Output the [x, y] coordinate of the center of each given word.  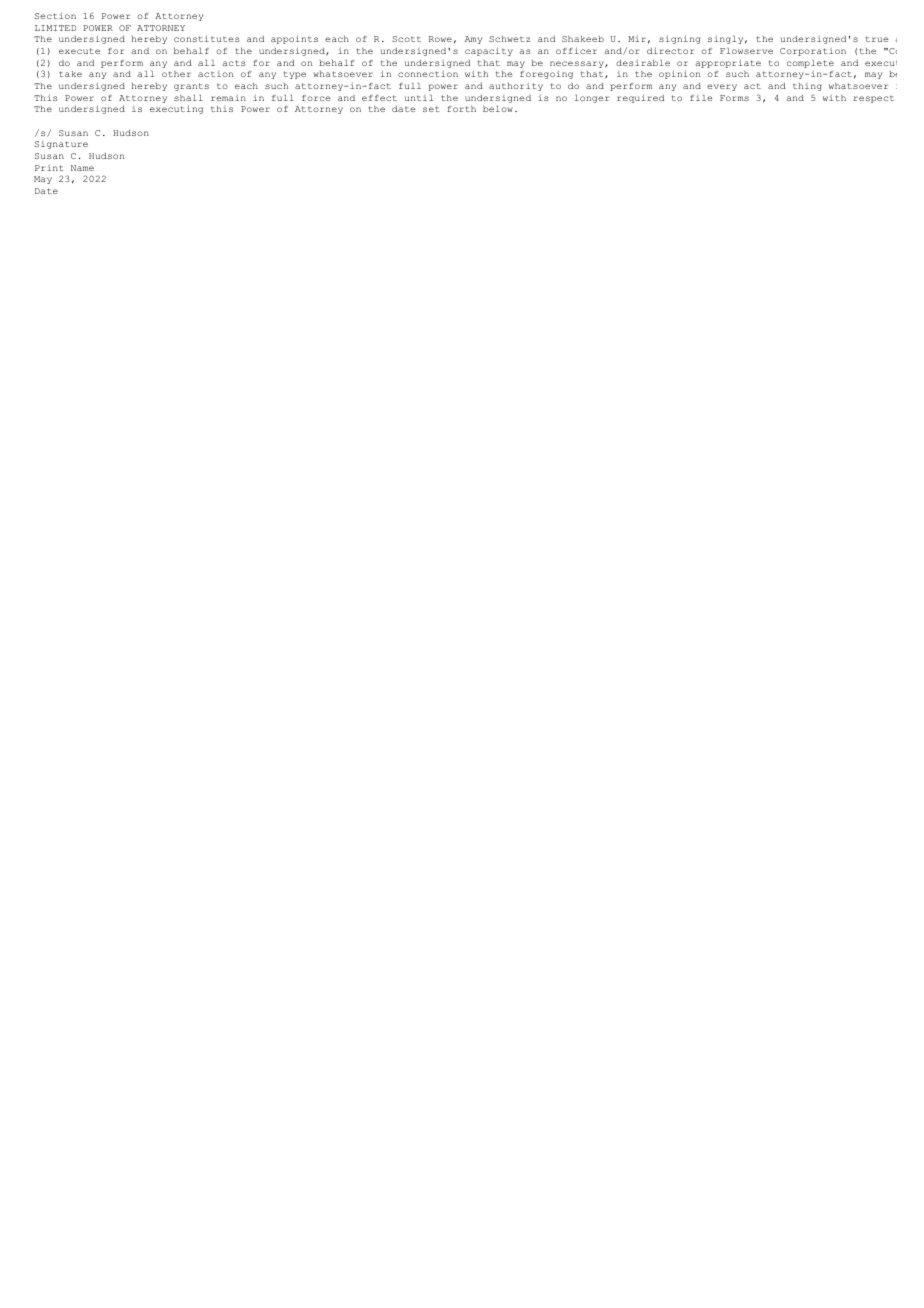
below [498, 109]
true [877, 39]
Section [55, 16]
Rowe [440, 39]
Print [49, 168]
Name [82, 168]
